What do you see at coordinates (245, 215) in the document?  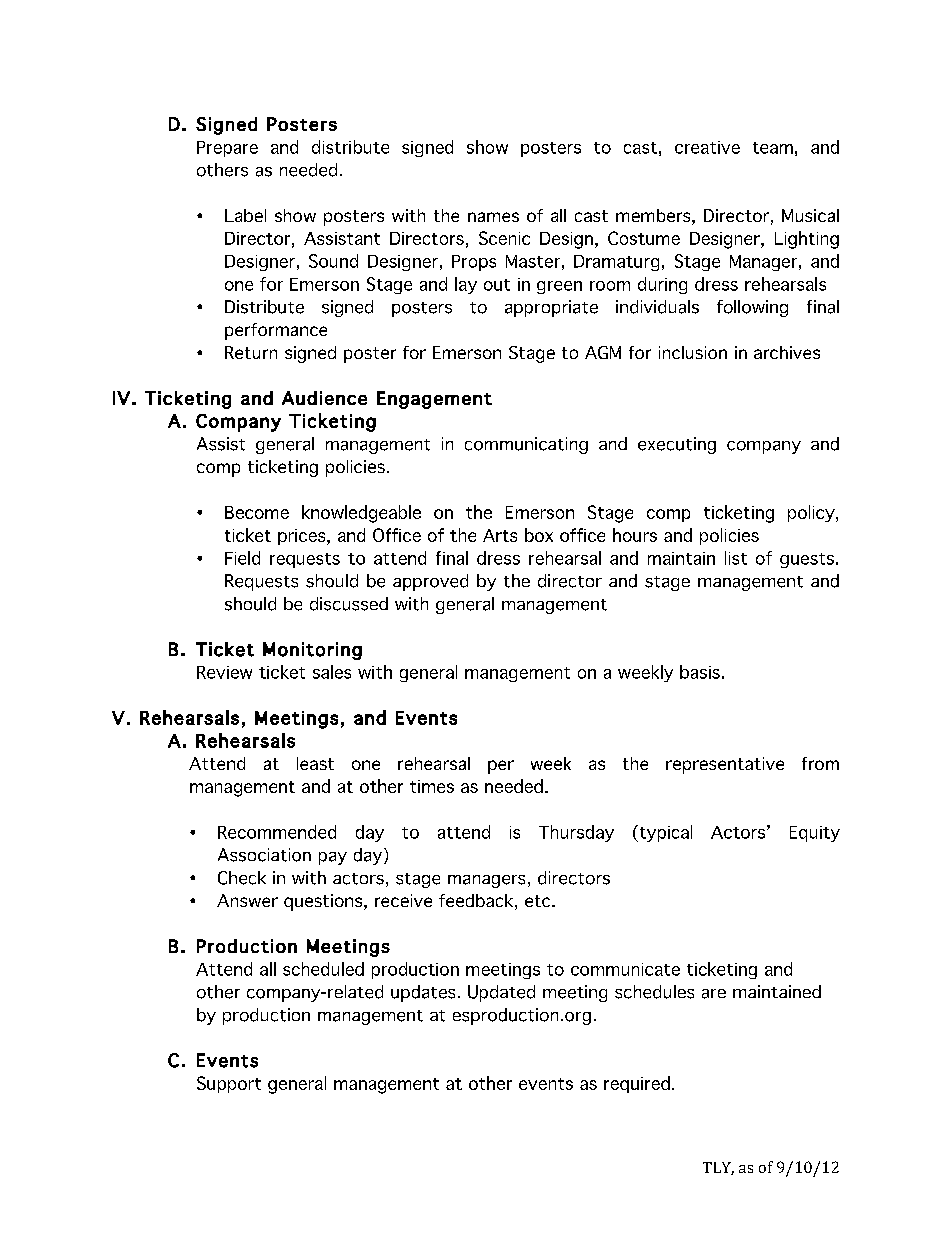 I see `Label` at bounding box center [245, 215].
